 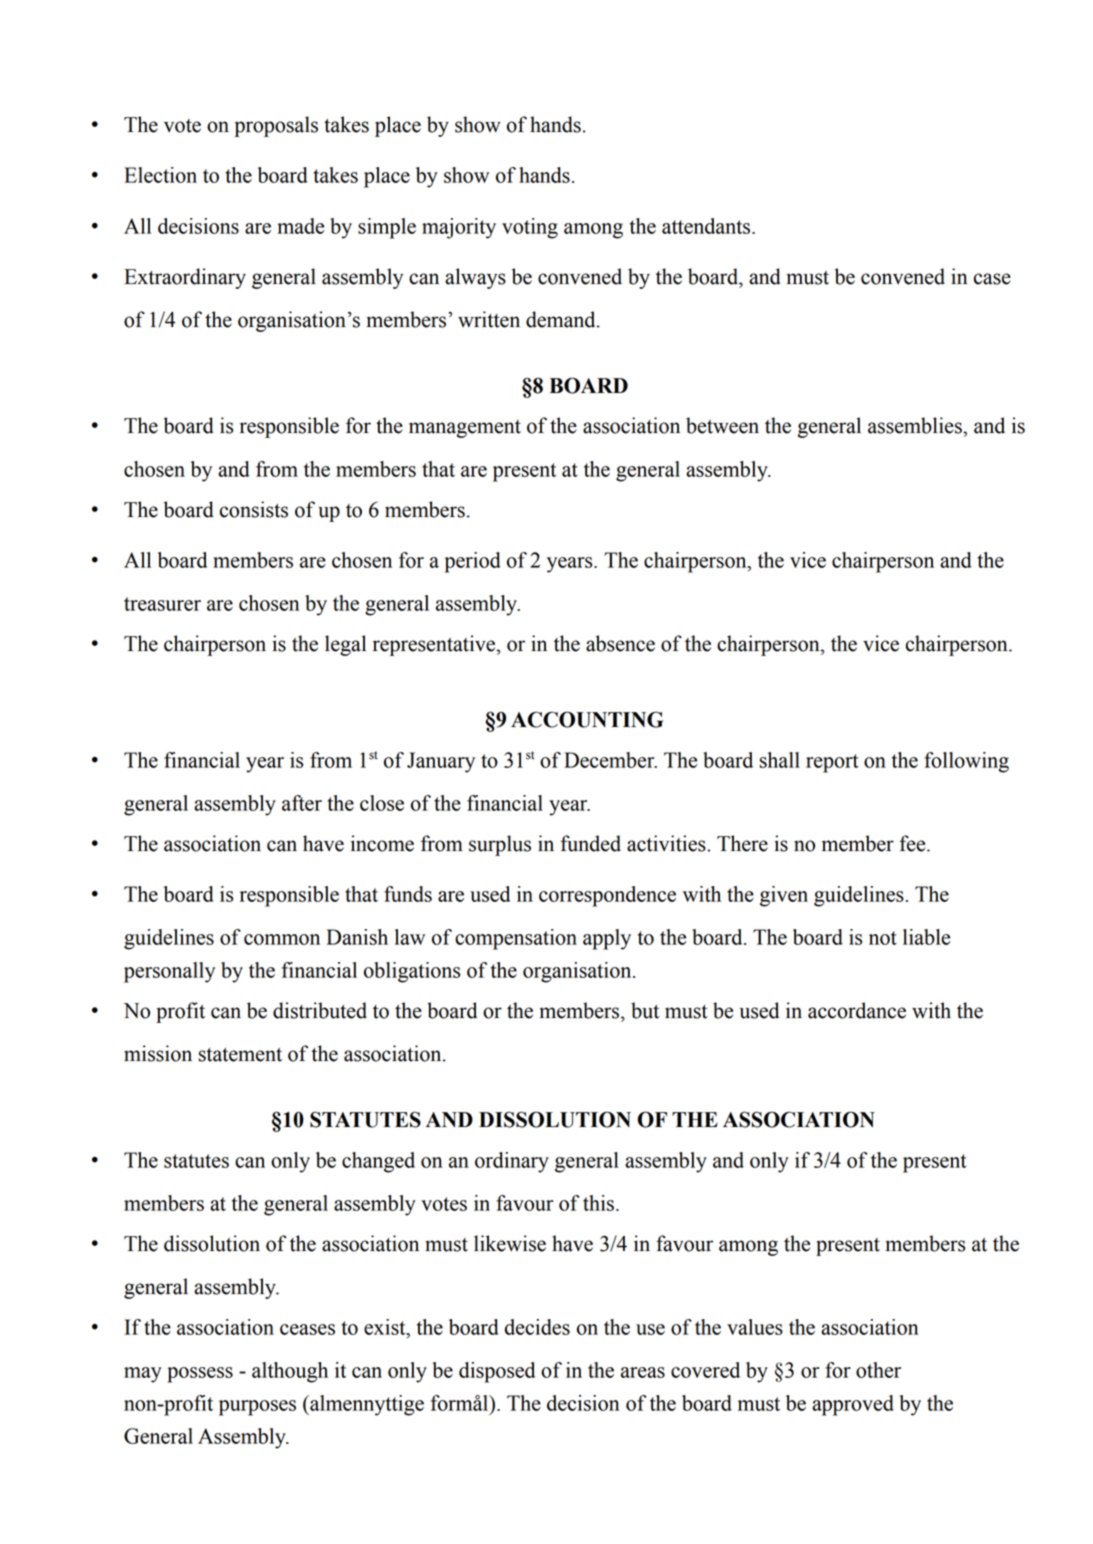 I want to click on other, so click(x=878, y=1370).
